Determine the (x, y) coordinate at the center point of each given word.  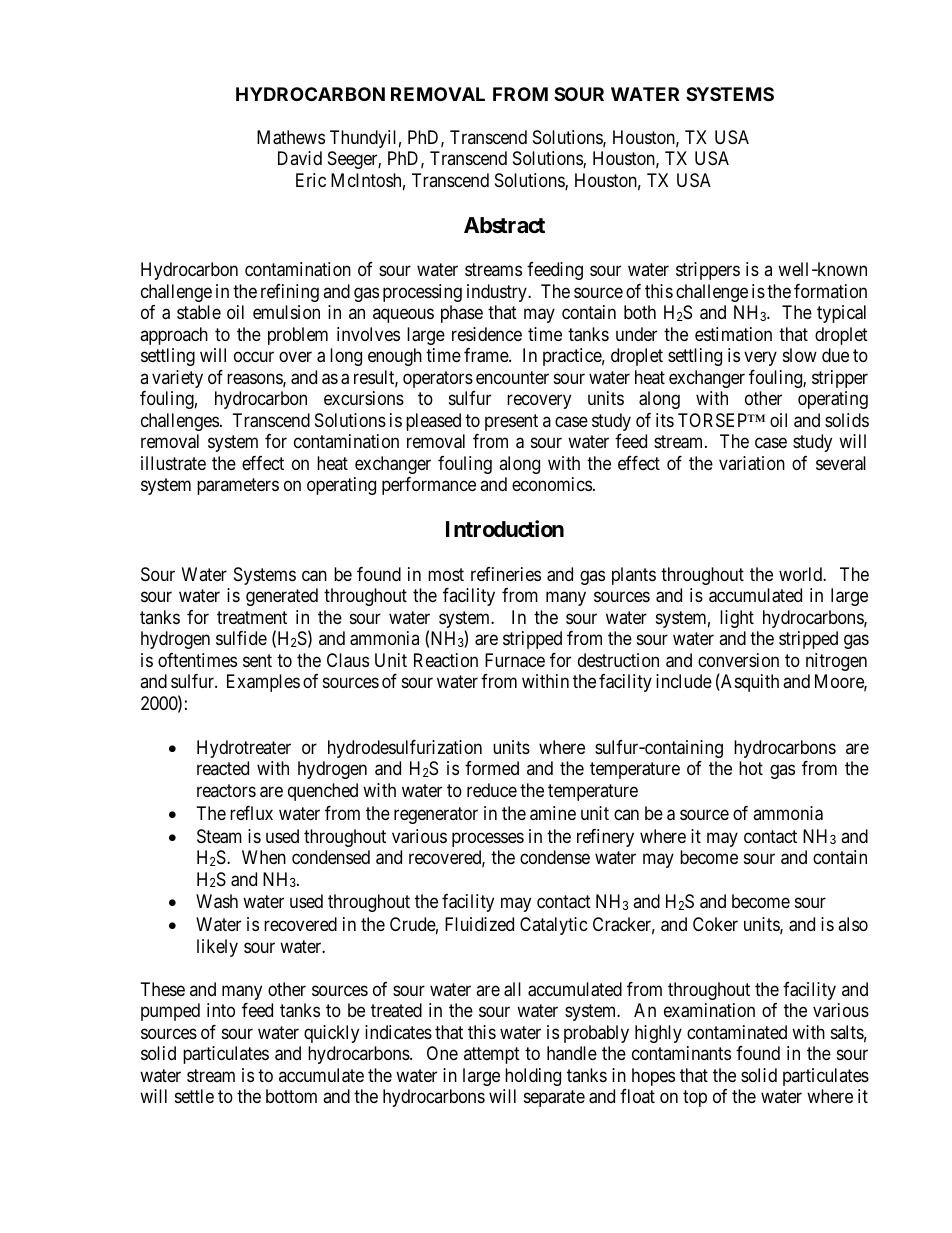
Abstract (504, 225)
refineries (506, 574)
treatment (252, 618)
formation (830, 291)
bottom (291, 1096)
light (737, 619)
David (300, 158)
